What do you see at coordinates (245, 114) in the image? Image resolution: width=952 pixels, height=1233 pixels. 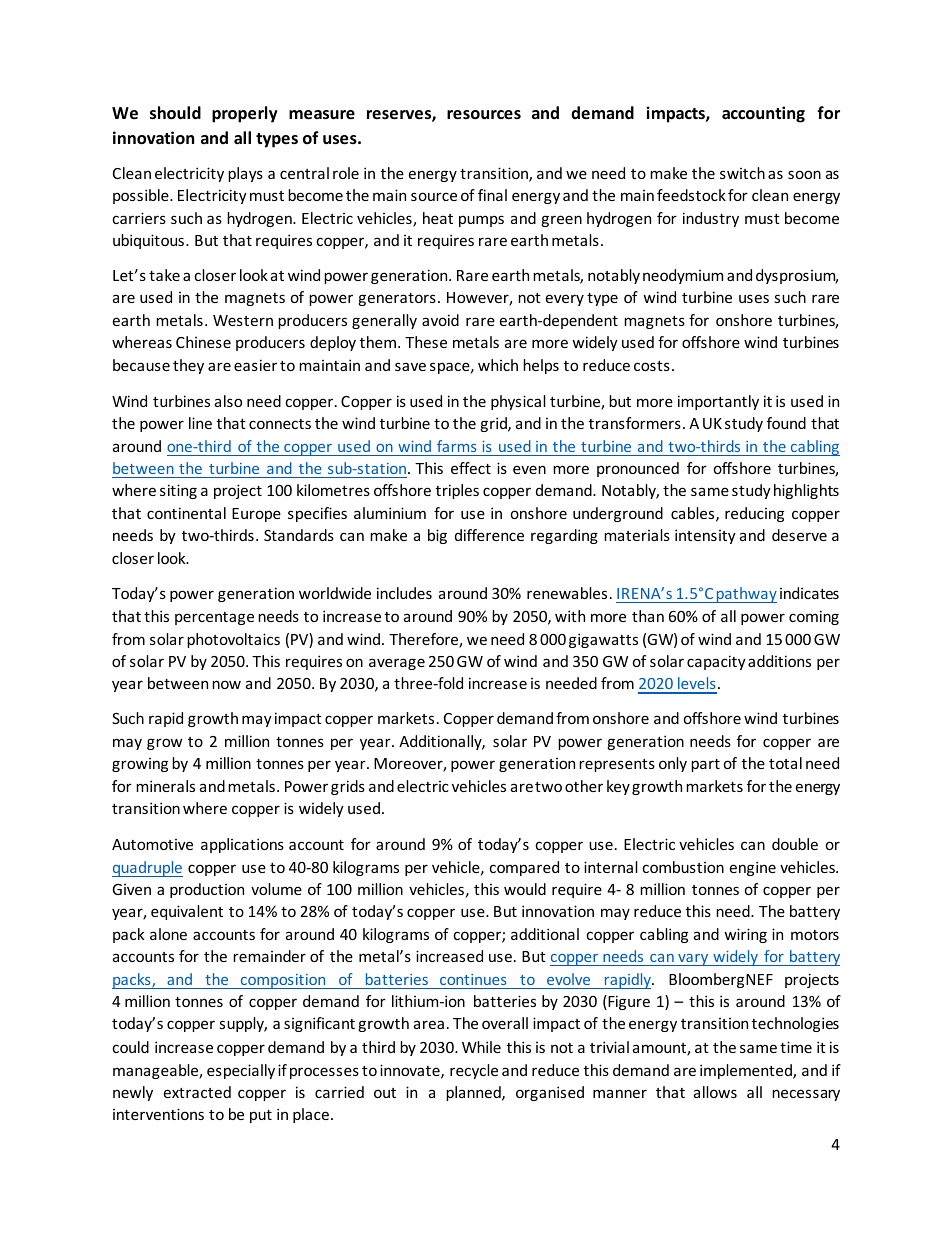 I see `properly` at bounding box center [245, 114].
